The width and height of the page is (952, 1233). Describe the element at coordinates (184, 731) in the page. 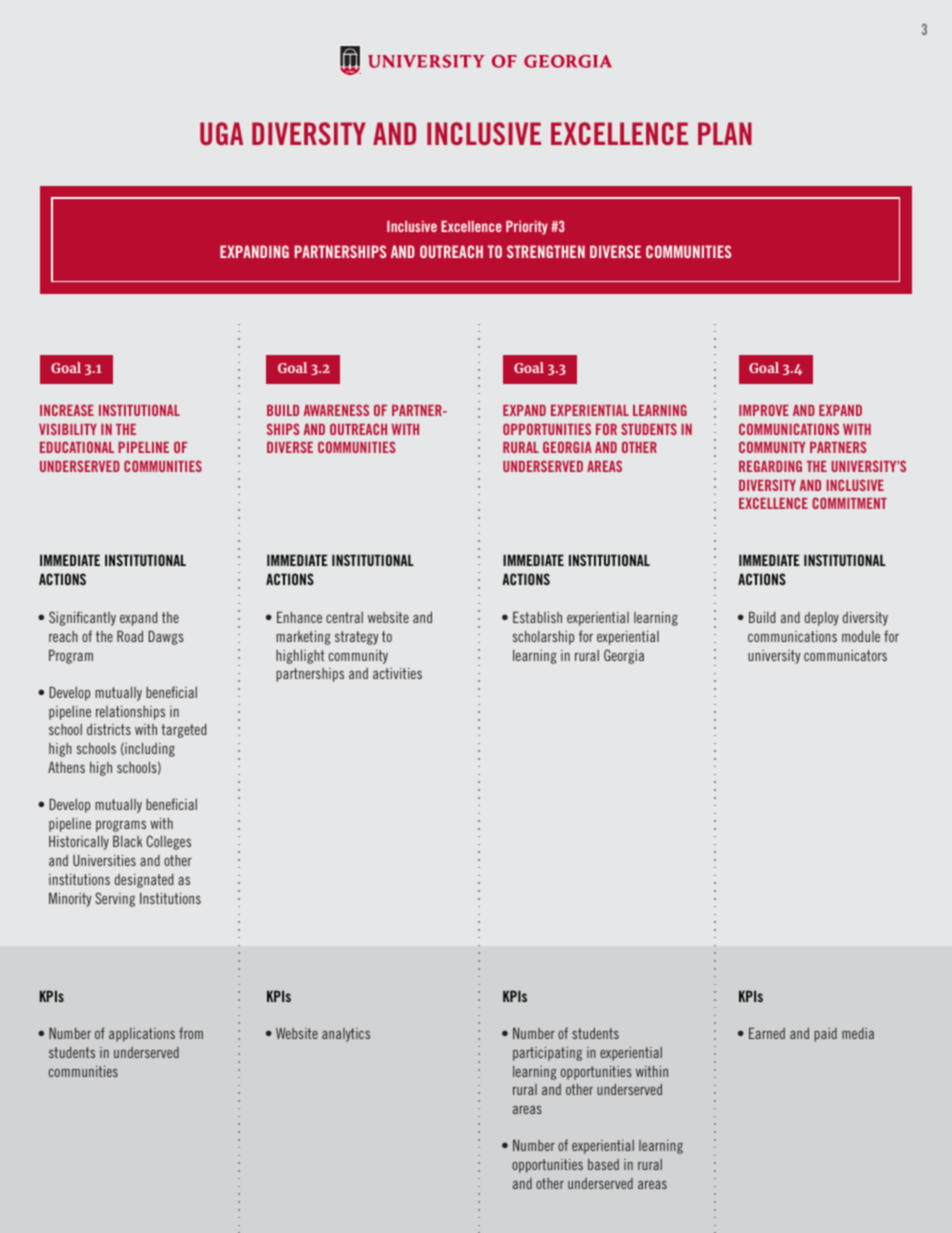

I see `targeted` at that location.
